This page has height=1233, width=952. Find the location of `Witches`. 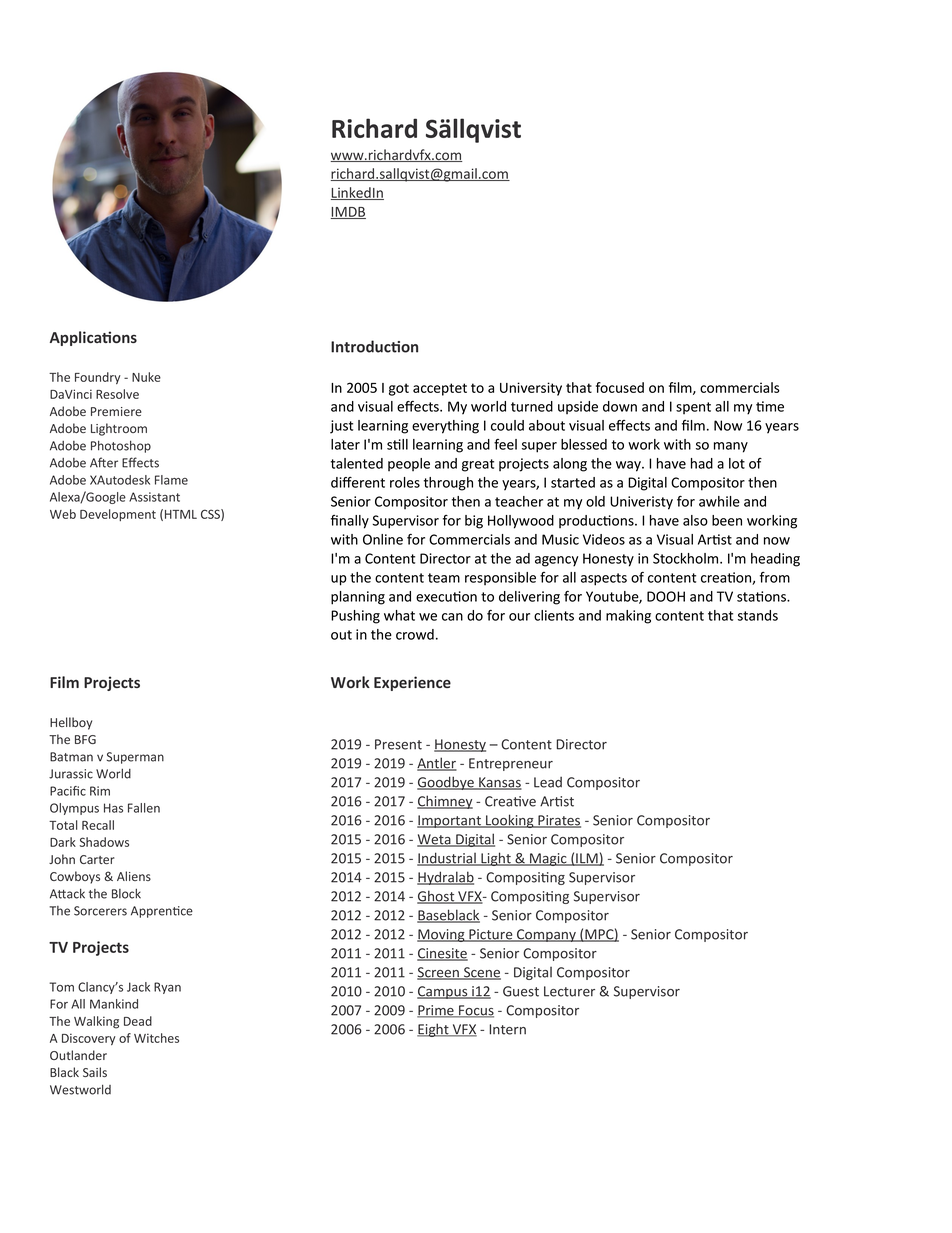

Witches is located at coordinates (156, 1038).
